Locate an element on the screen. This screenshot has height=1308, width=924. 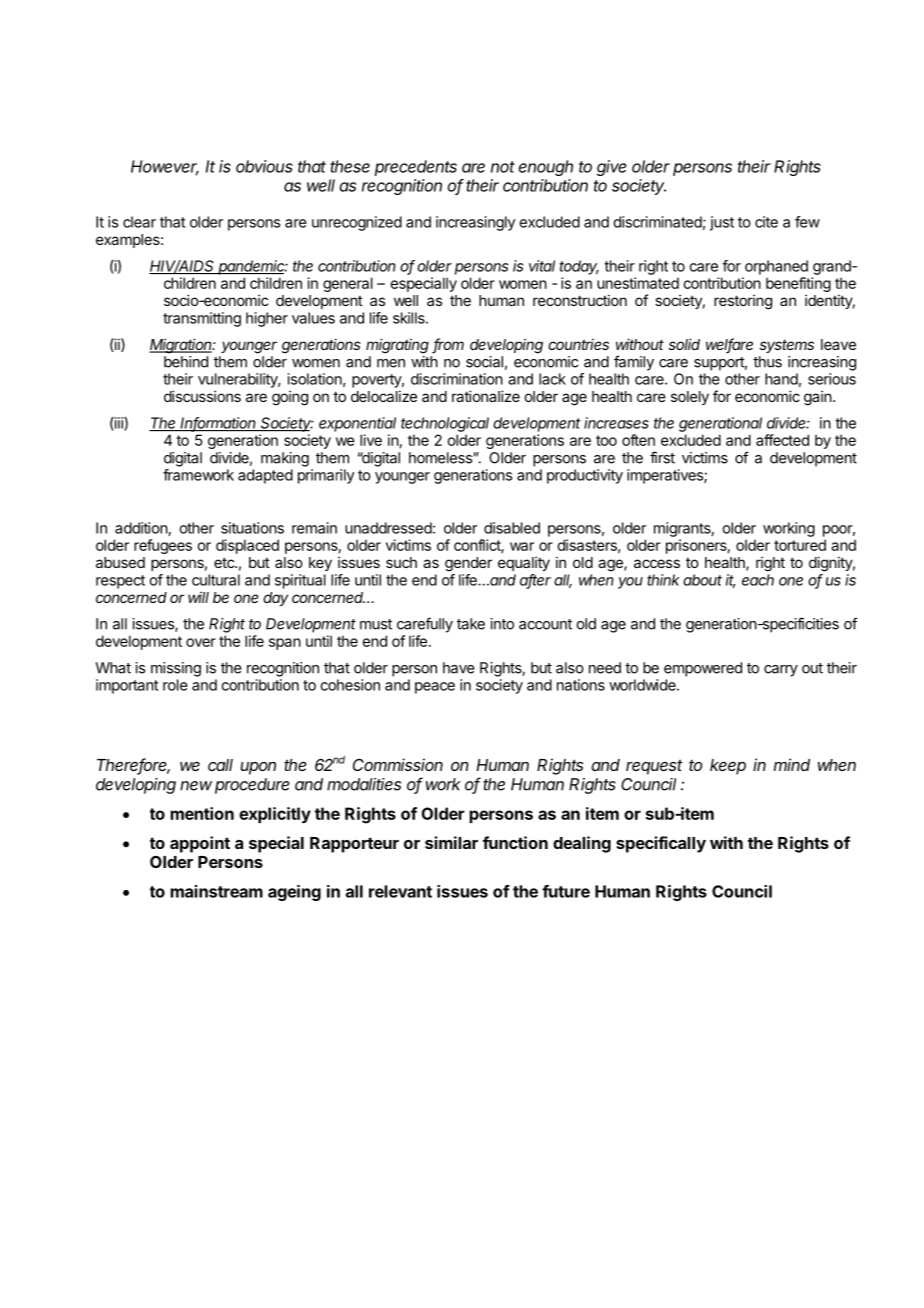
carry is located at coordinates (781, 671).
